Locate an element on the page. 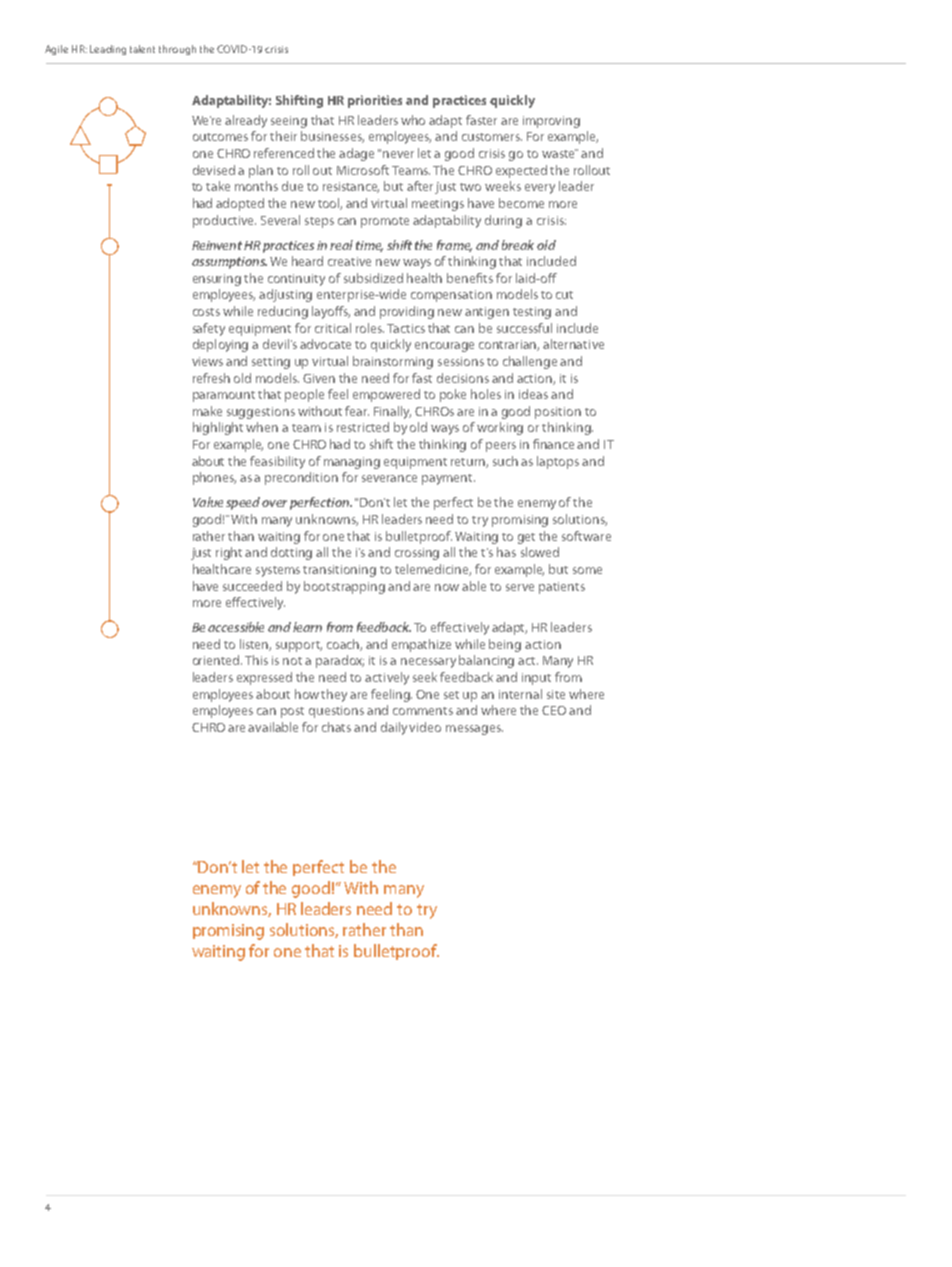 The height and width of the page is (1267, 952). Leading is located at coordinates (108, 50).
